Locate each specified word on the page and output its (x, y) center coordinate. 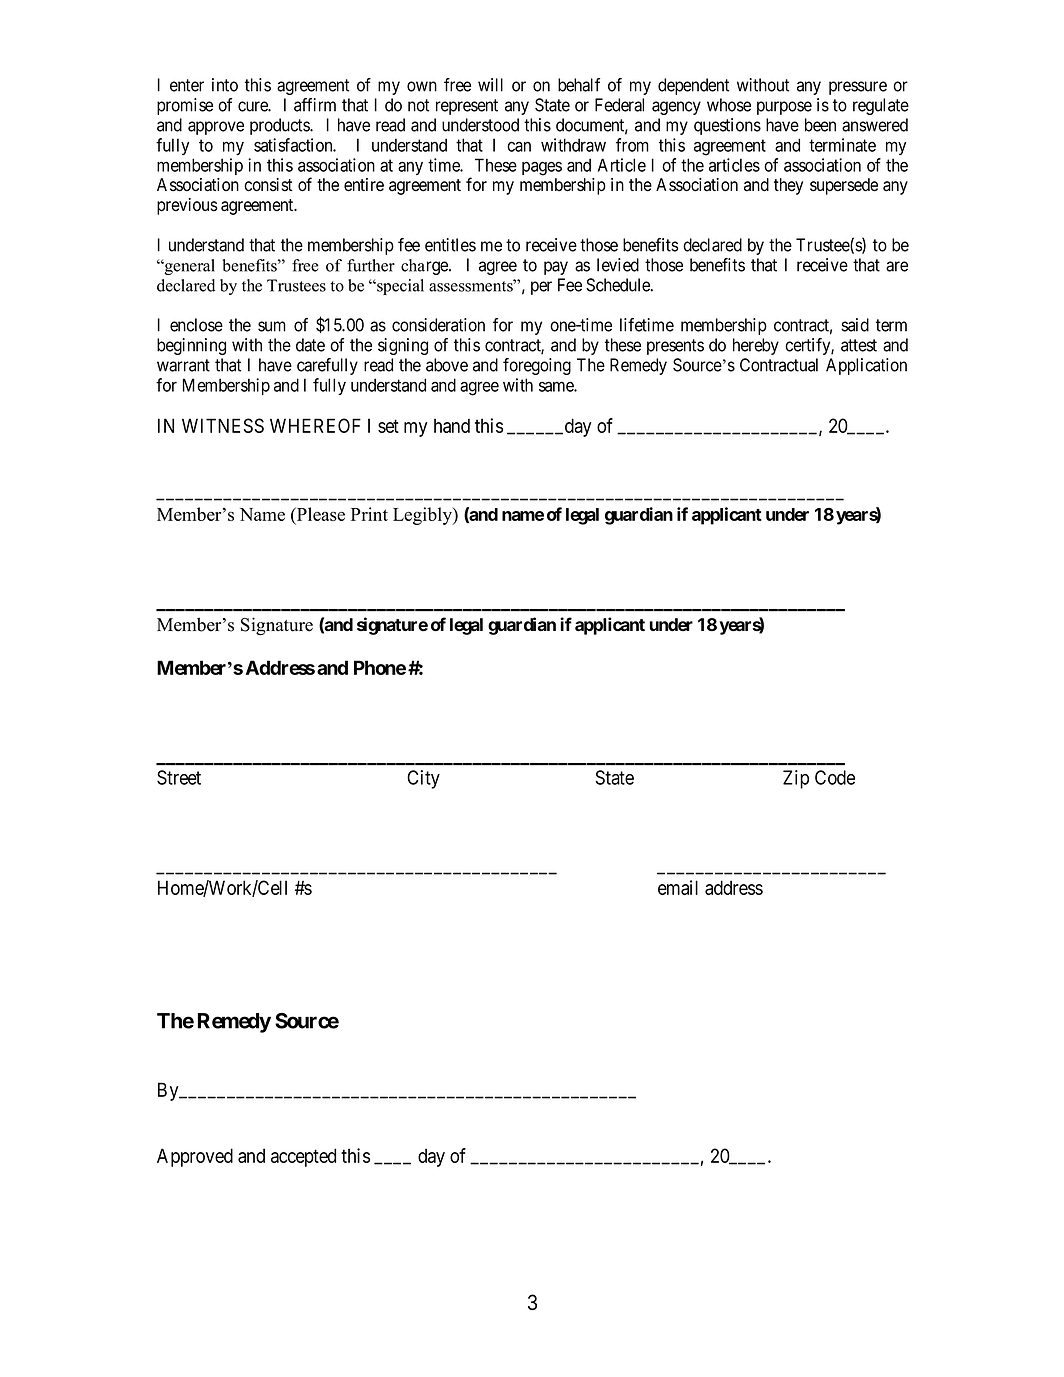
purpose (784, 108)
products (280, 126)
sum (272, 326)
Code (835, 777)
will (490, 85)
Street (179, 777)
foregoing (537, 366)
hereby (756, 346)
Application (866, 366)
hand (452, 425)
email (678, 887)
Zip (796, 779)
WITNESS (223, 425)
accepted (303, 1157)
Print (369, 514)
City (423, 779)
